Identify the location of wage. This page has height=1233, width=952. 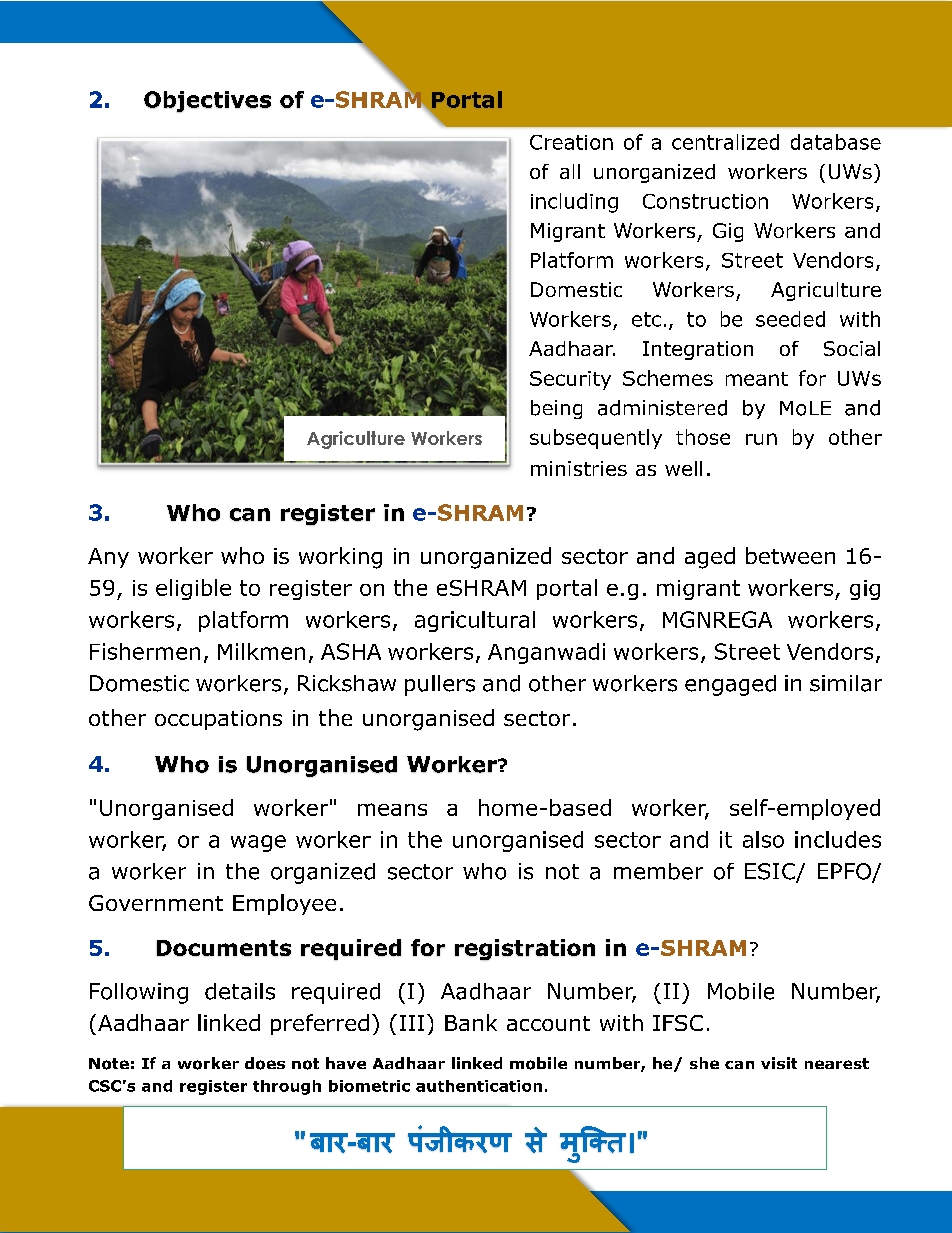
(258, 843).
